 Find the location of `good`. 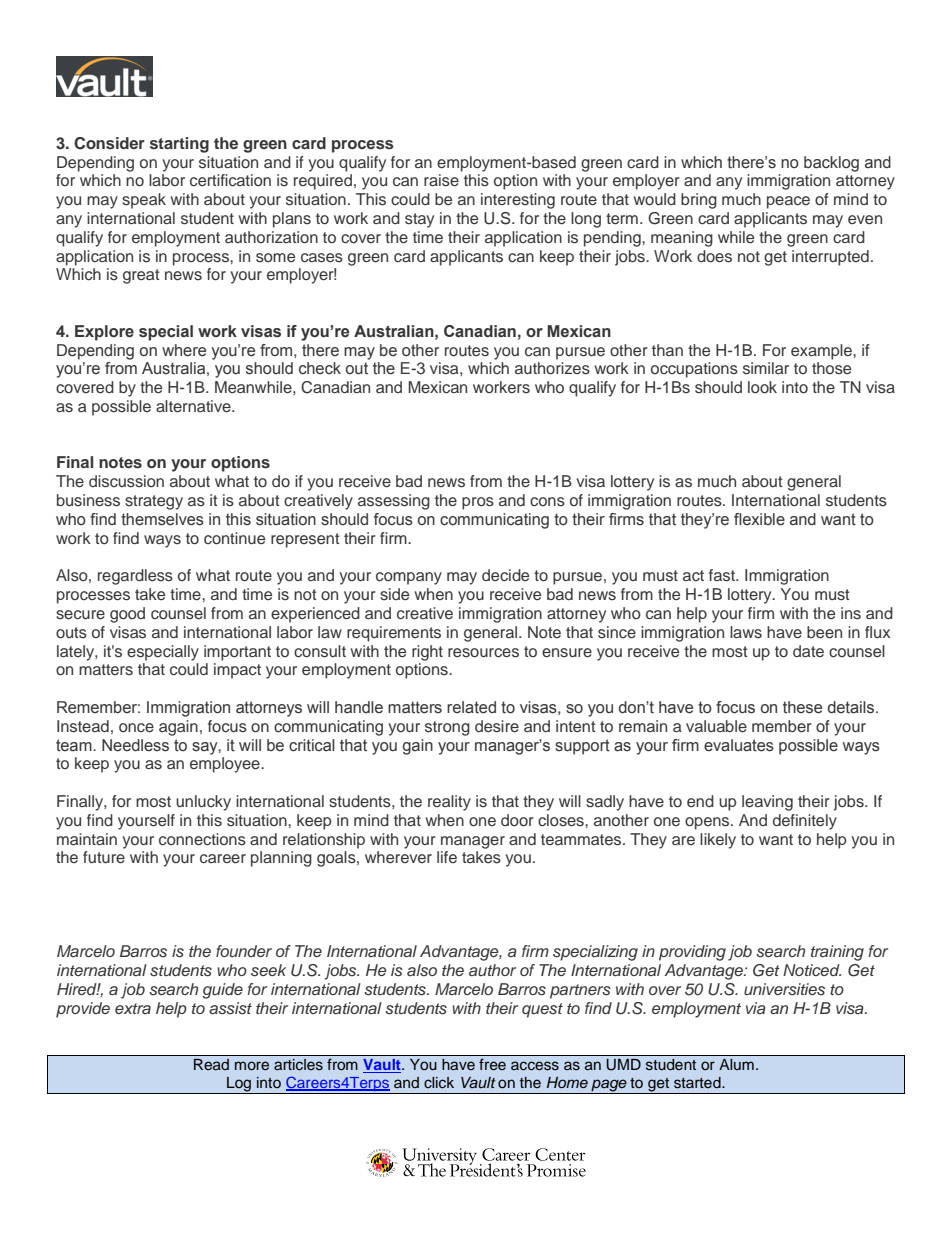

good is located at coordinates (127, 615).
